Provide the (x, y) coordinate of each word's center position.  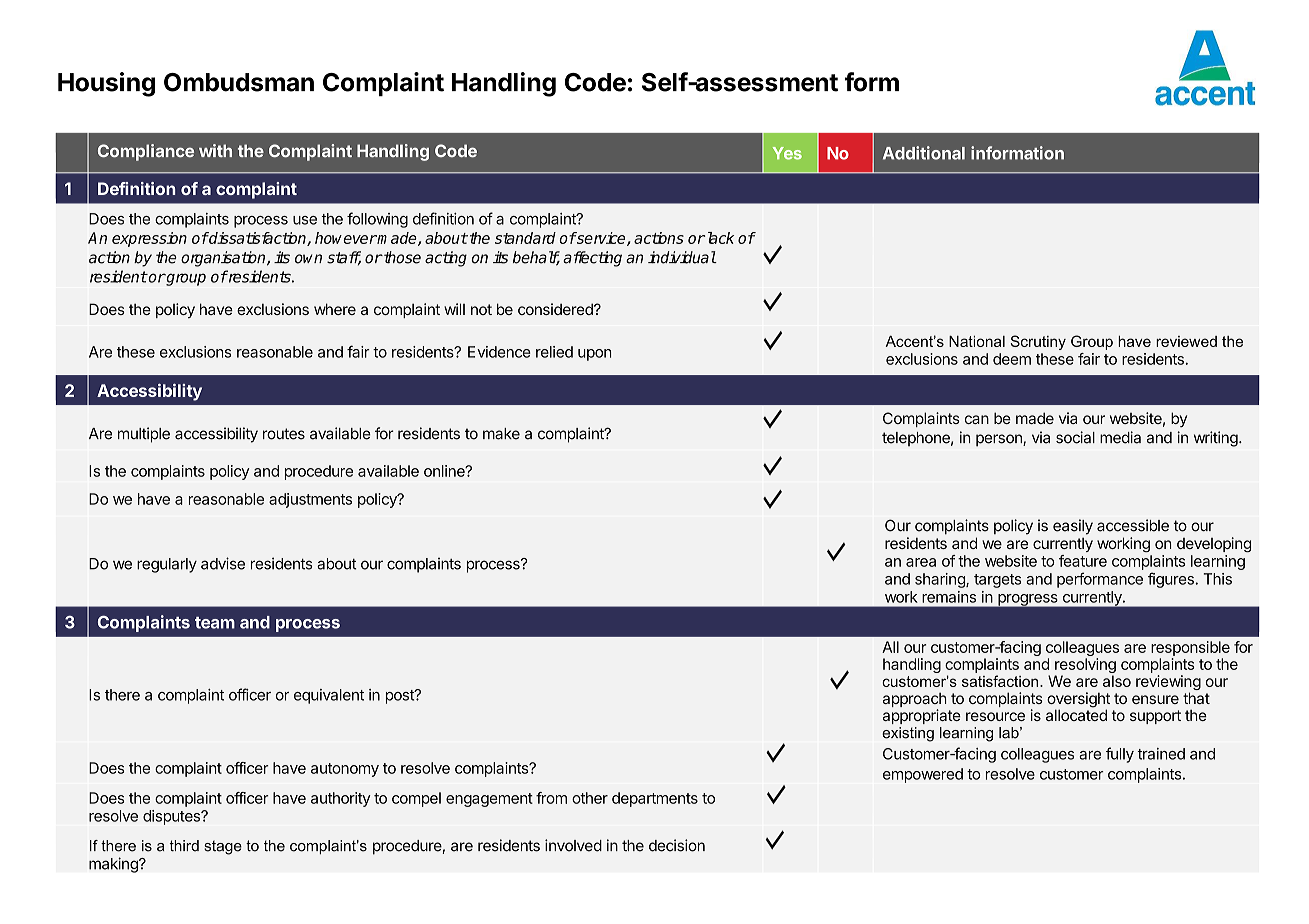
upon (595, 355)
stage (223, 847)
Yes (787, 153)
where (335, 309)
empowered (923, 775)
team (215, 623)
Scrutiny (1038, 342)
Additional (924, 153)
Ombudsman (239, 82)
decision (677, 845)
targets (997, 581)
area (921, 562)
